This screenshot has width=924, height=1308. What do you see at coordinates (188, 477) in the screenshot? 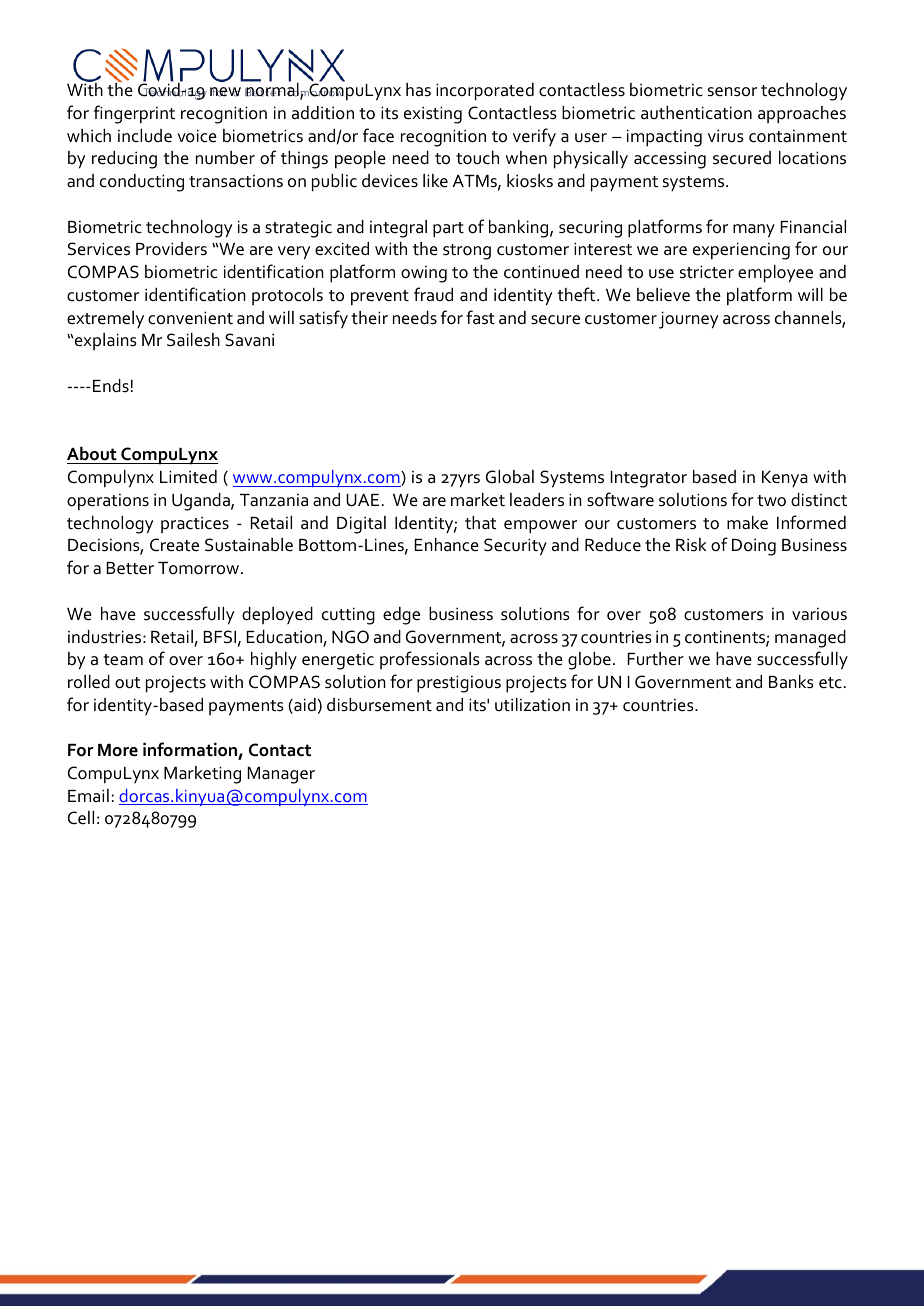
I see `Limited` at bounding box center [188, 477].
